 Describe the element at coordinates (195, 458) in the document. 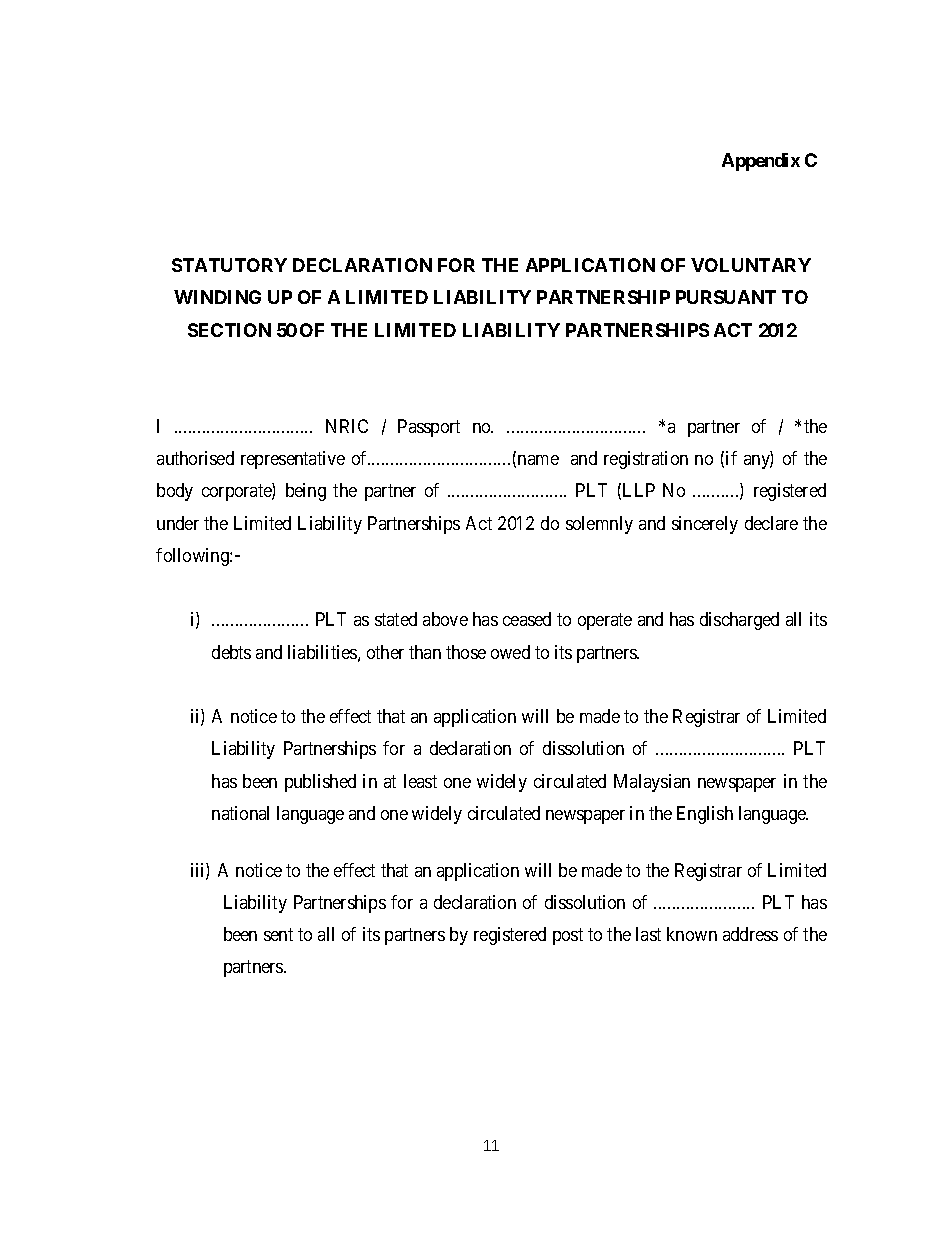

I see `authorised` at that location.
